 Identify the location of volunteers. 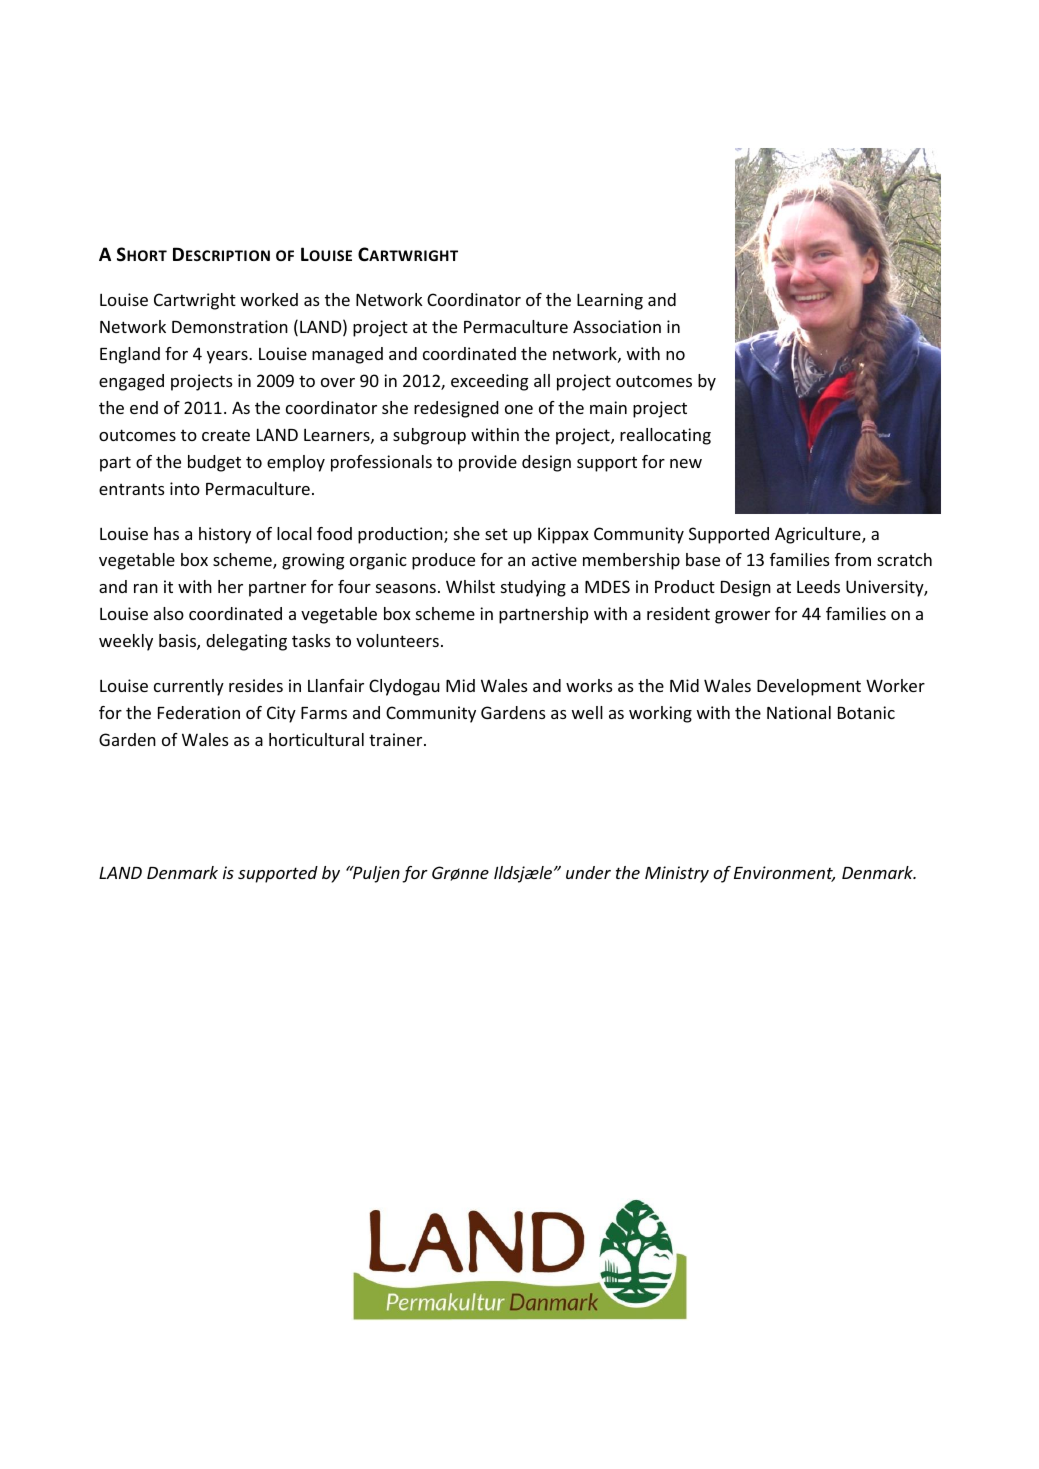
(397, 640).
